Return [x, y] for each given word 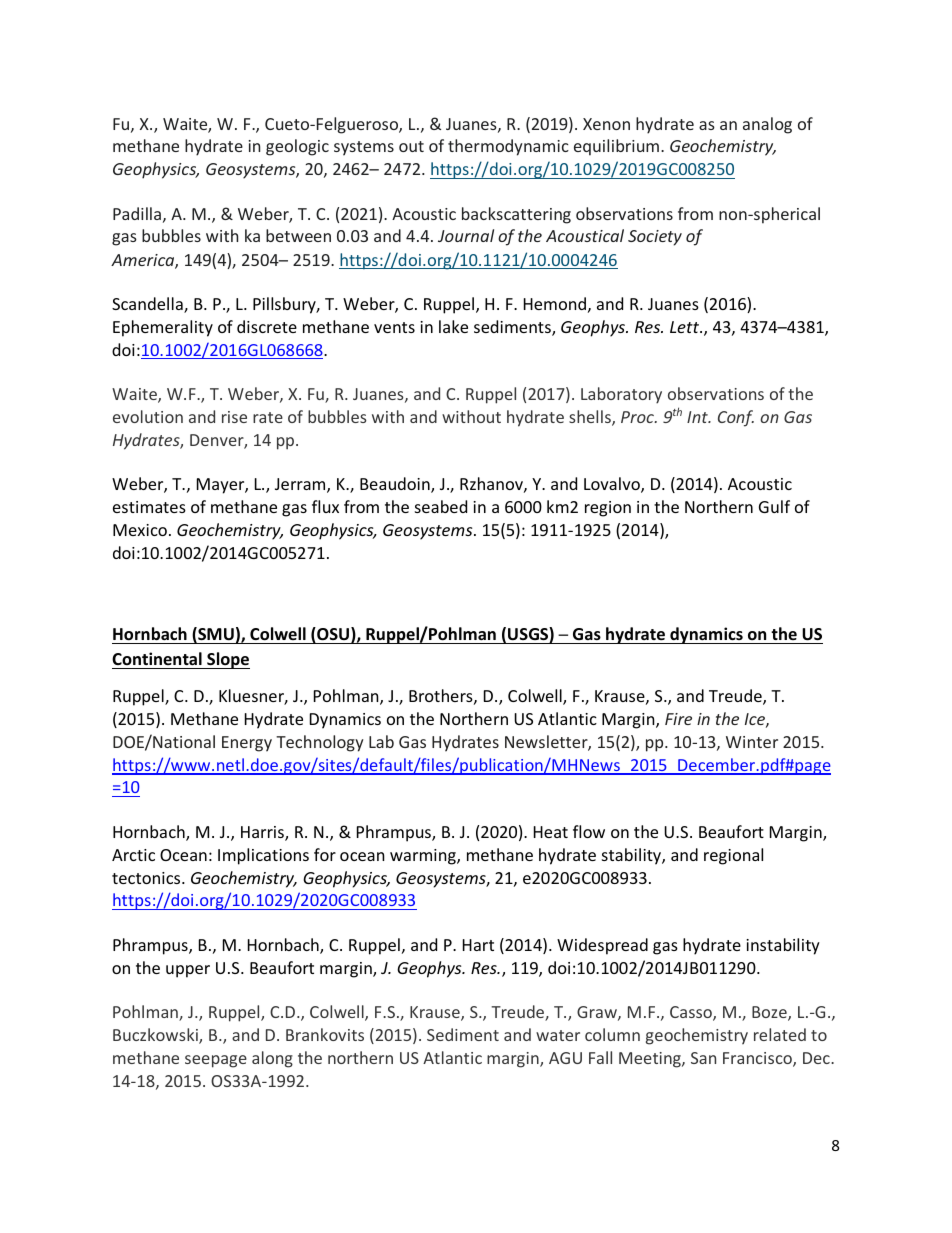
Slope [227, 660]
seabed [441, 506]
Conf [736, 418]
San [703, 1058]
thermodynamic [508, 147]
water [558, 1035]
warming [424, 857]
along [272, 1059]
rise [234, 417]
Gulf [774, 506]
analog [767, 125]
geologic [297, 147]
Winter [752, 742]
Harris [263, 833]
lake [453, 326]
